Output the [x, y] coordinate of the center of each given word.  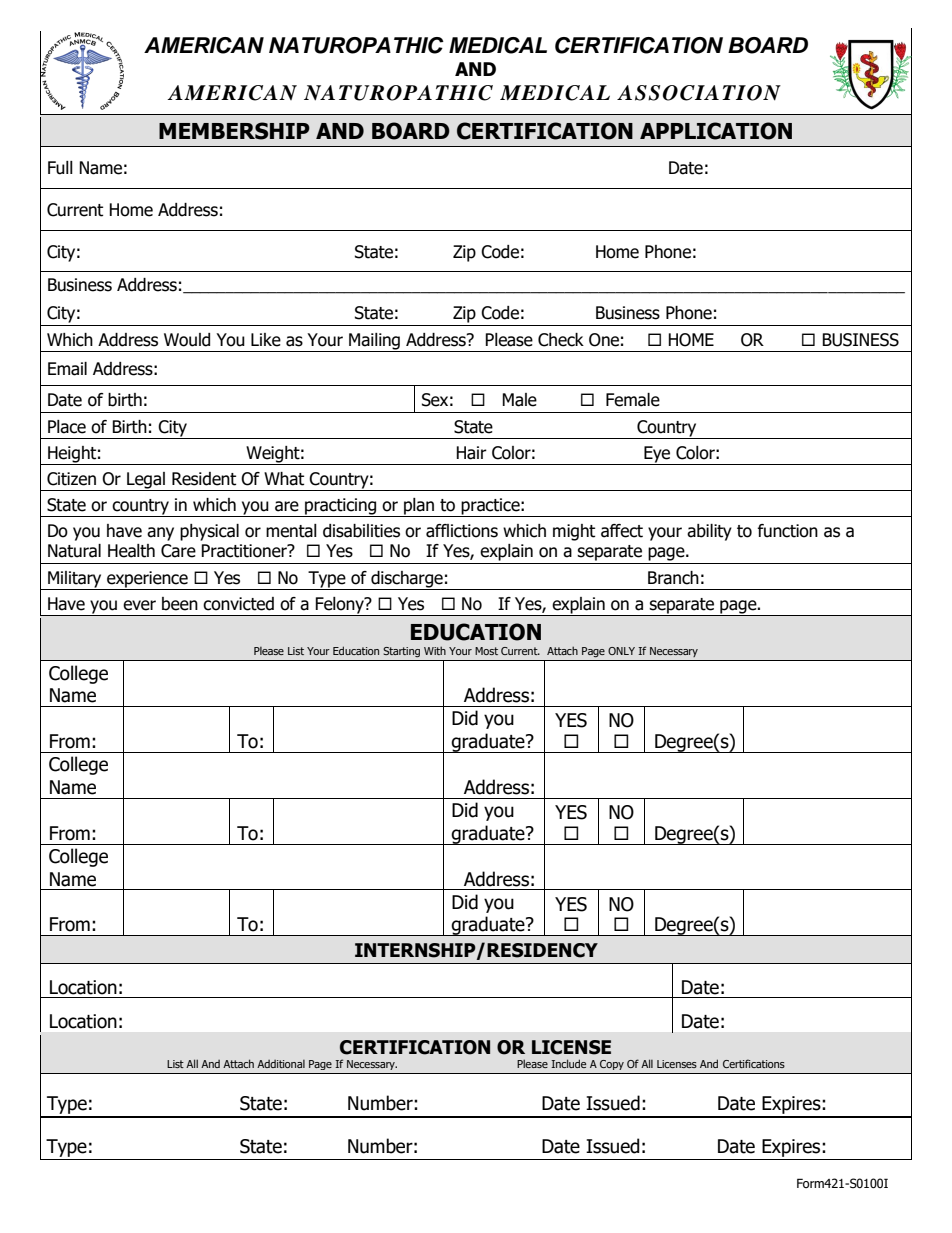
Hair [471, 453]
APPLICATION [716, 131]
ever [139, 605]
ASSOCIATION [699, 93]
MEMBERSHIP [234, 131]
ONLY [621, 651]
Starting [401, 652]
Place [67, 427]
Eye [657, 455]
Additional [281, 1064]
